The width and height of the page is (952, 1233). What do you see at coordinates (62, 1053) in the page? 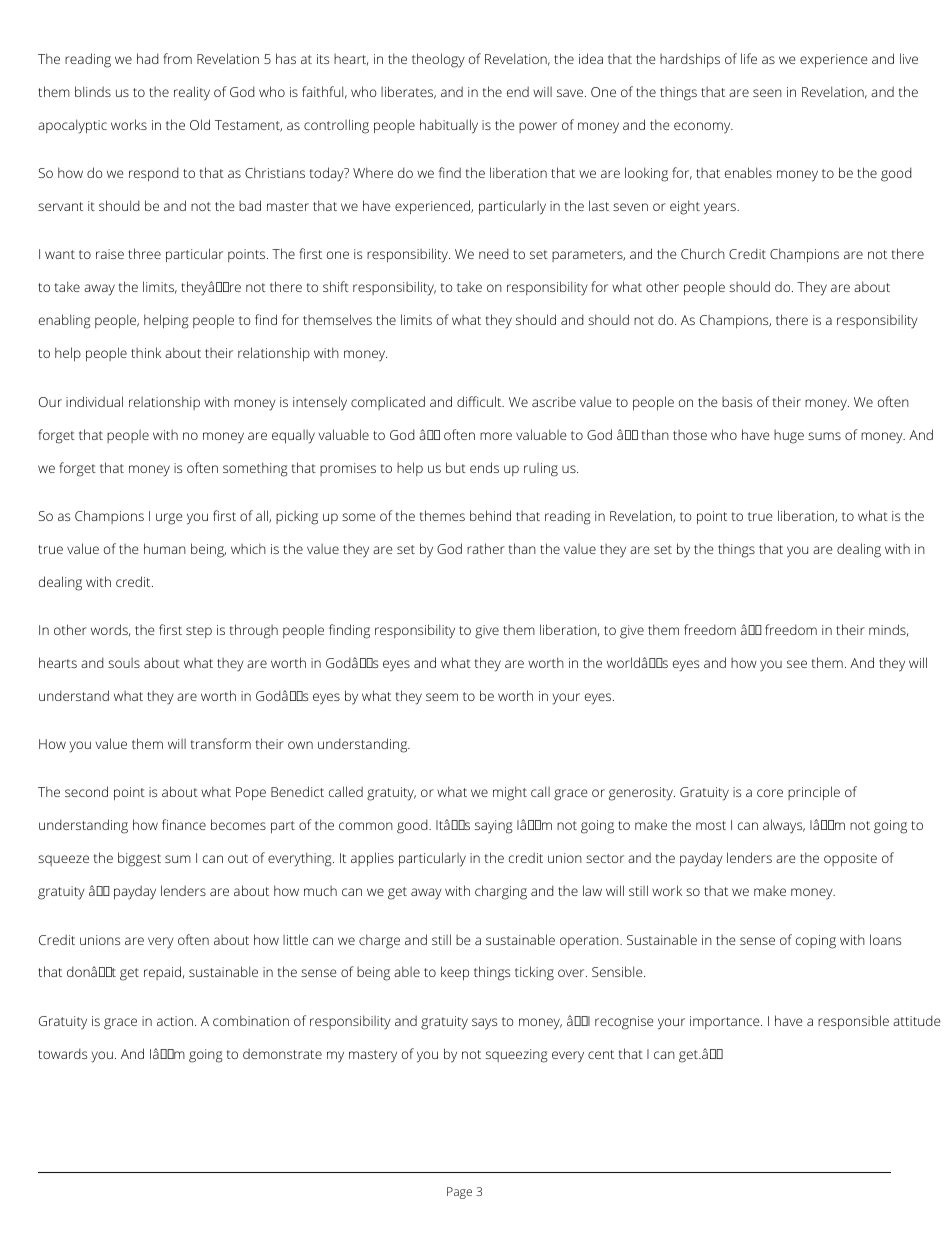
I see `towards` at bounding box center [62, 1053].
